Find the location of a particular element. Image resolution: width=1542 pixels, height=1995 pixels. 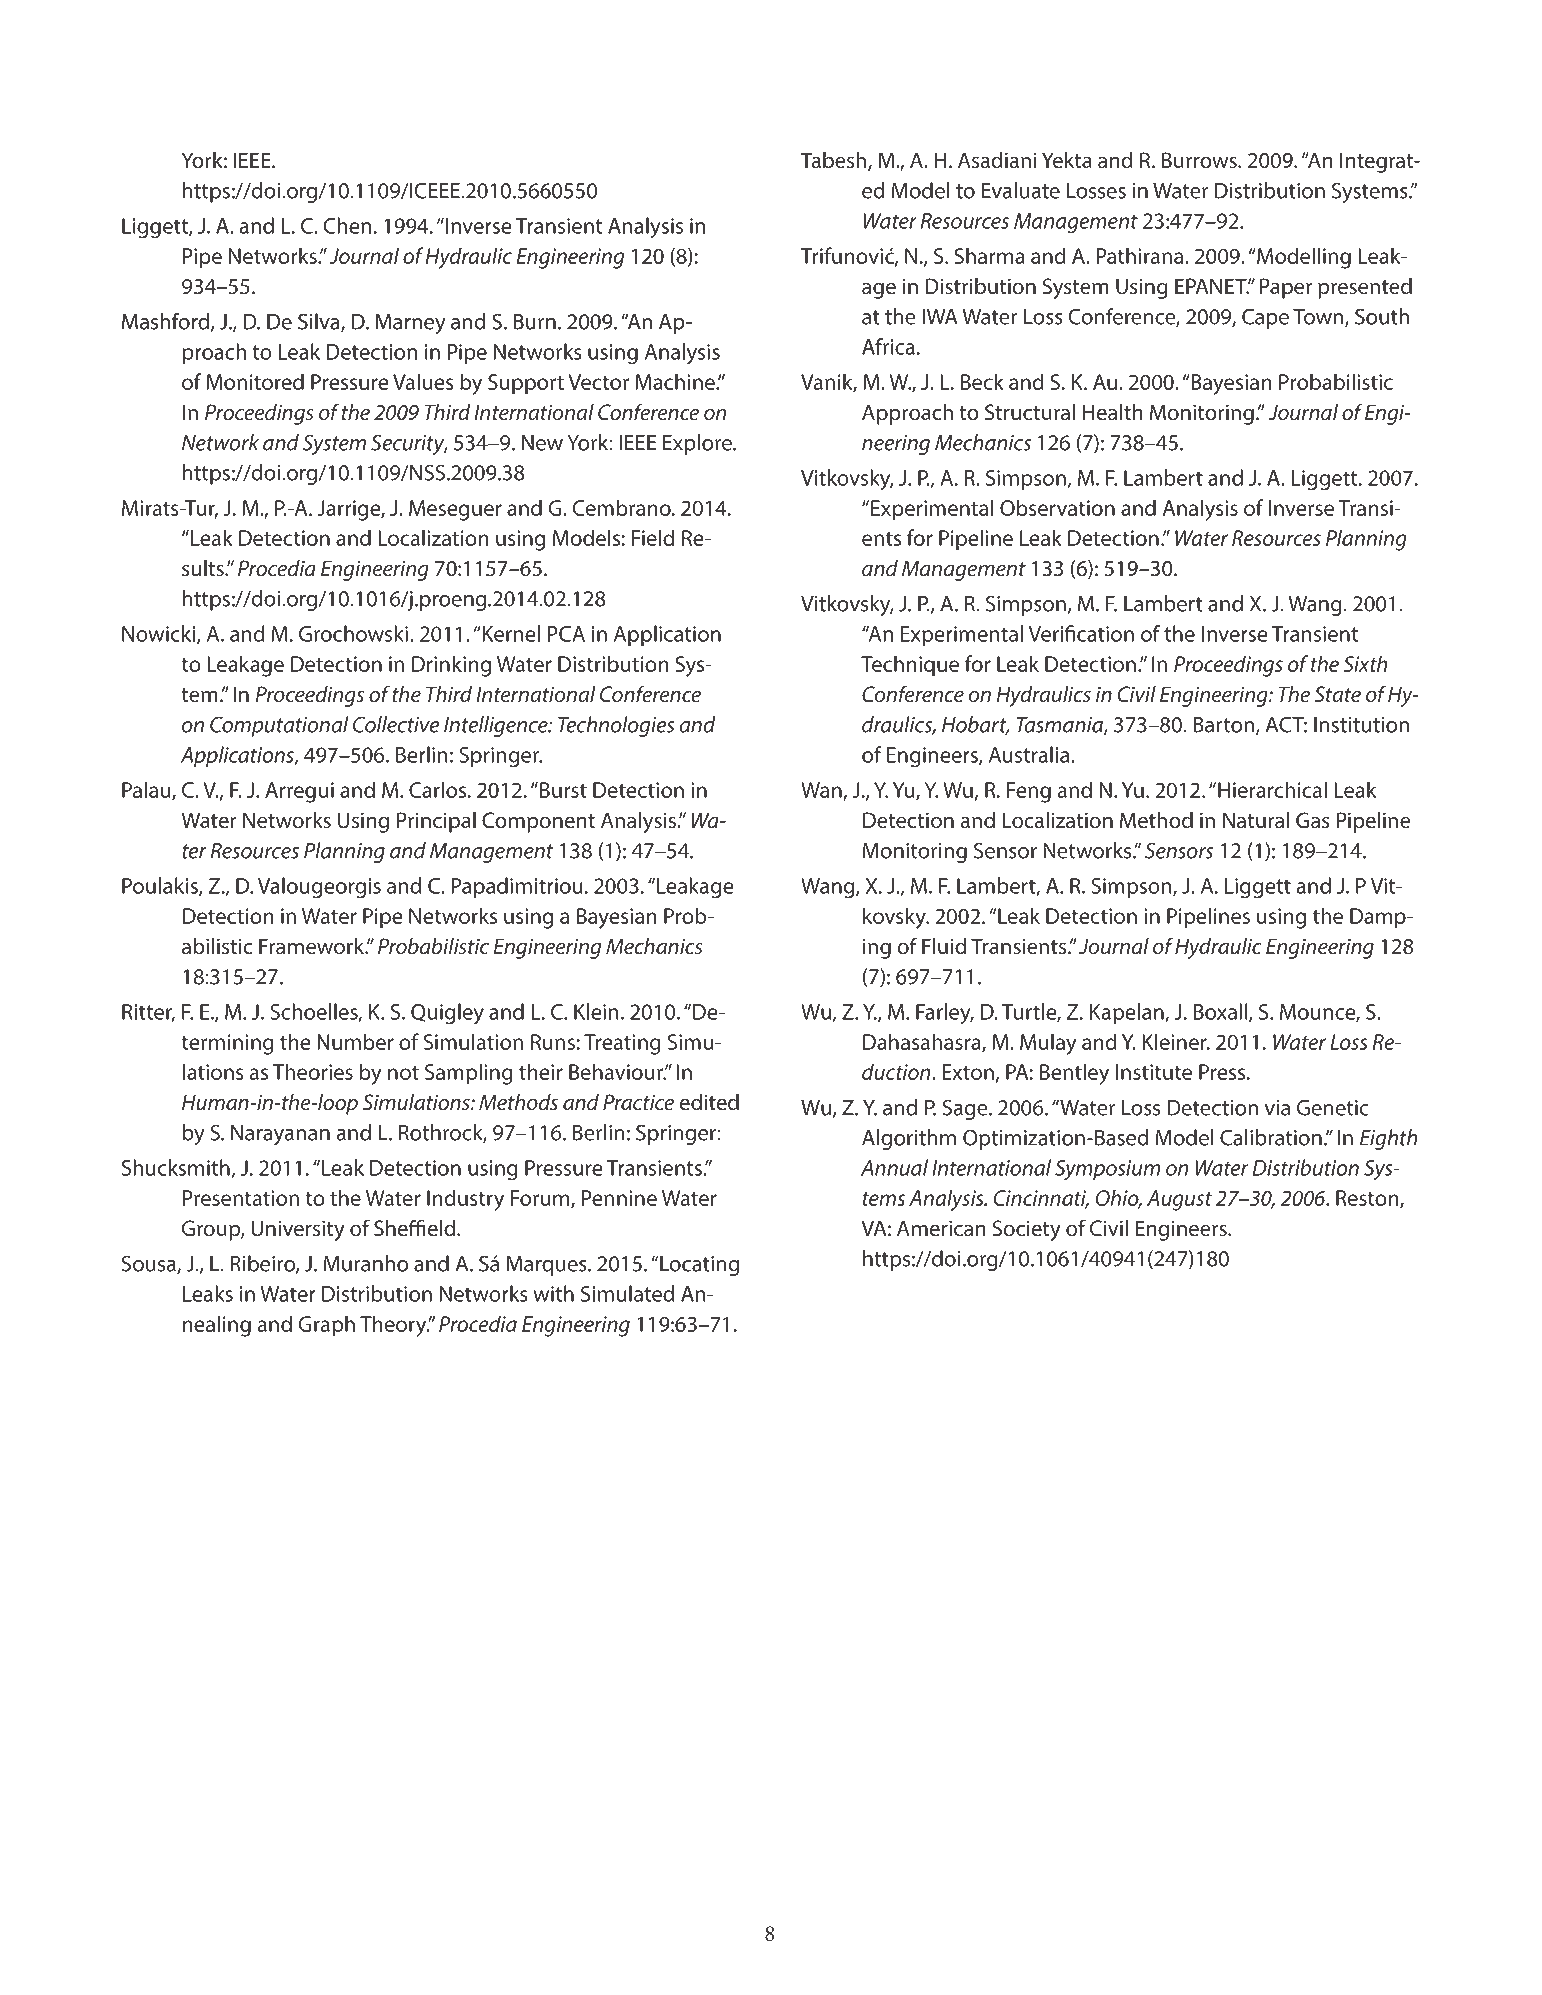

Barton is located at coordinates (1225, 725).
